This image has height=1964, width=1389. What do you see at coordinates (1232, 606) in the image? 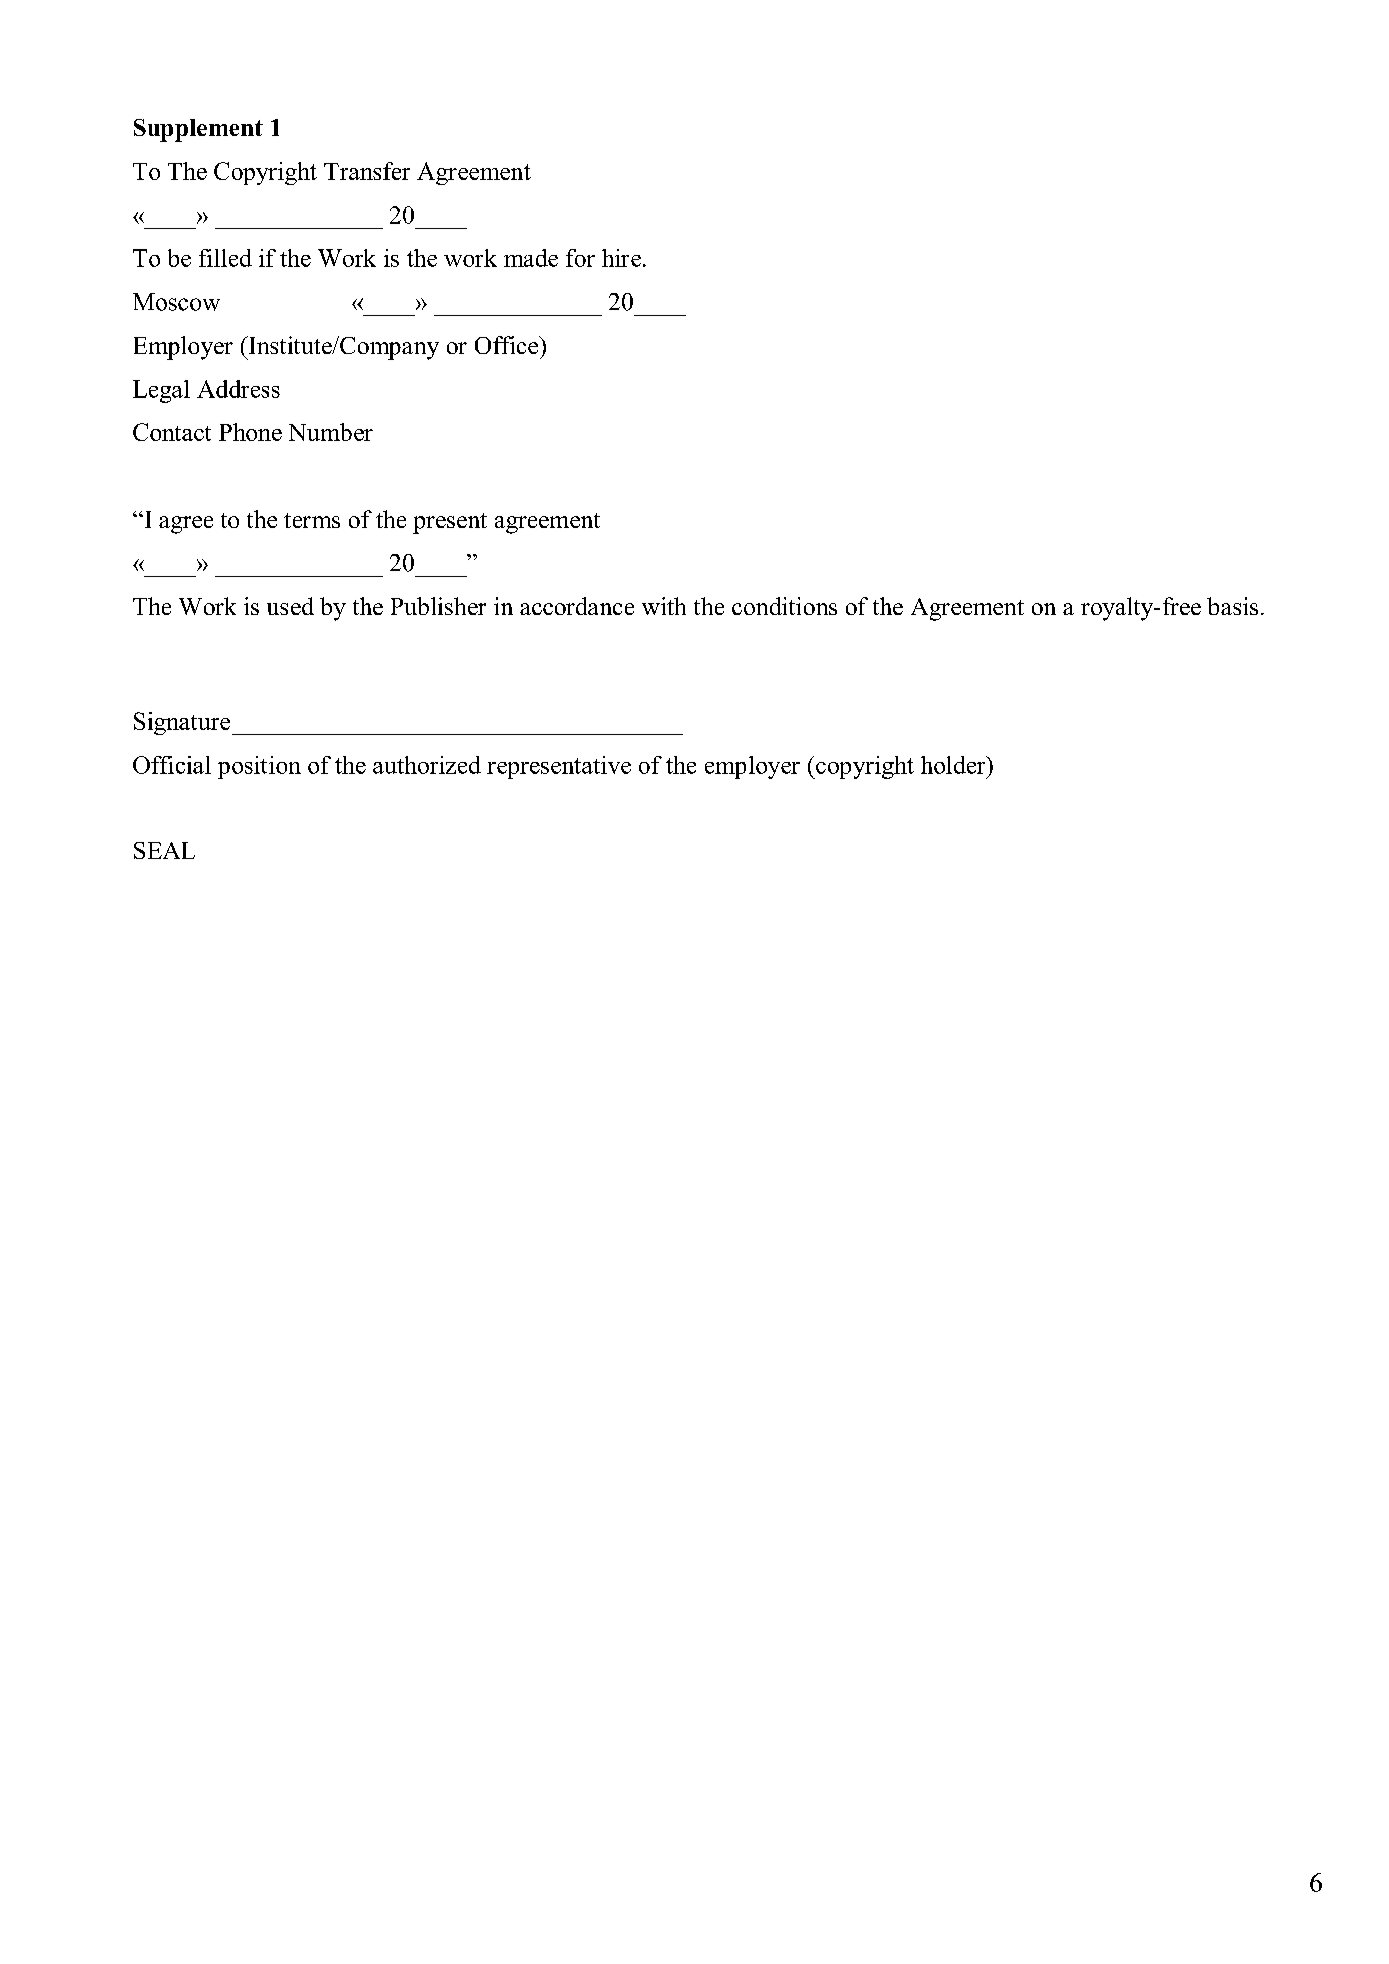
I see `basis` at bounding box center [1232, 606].
